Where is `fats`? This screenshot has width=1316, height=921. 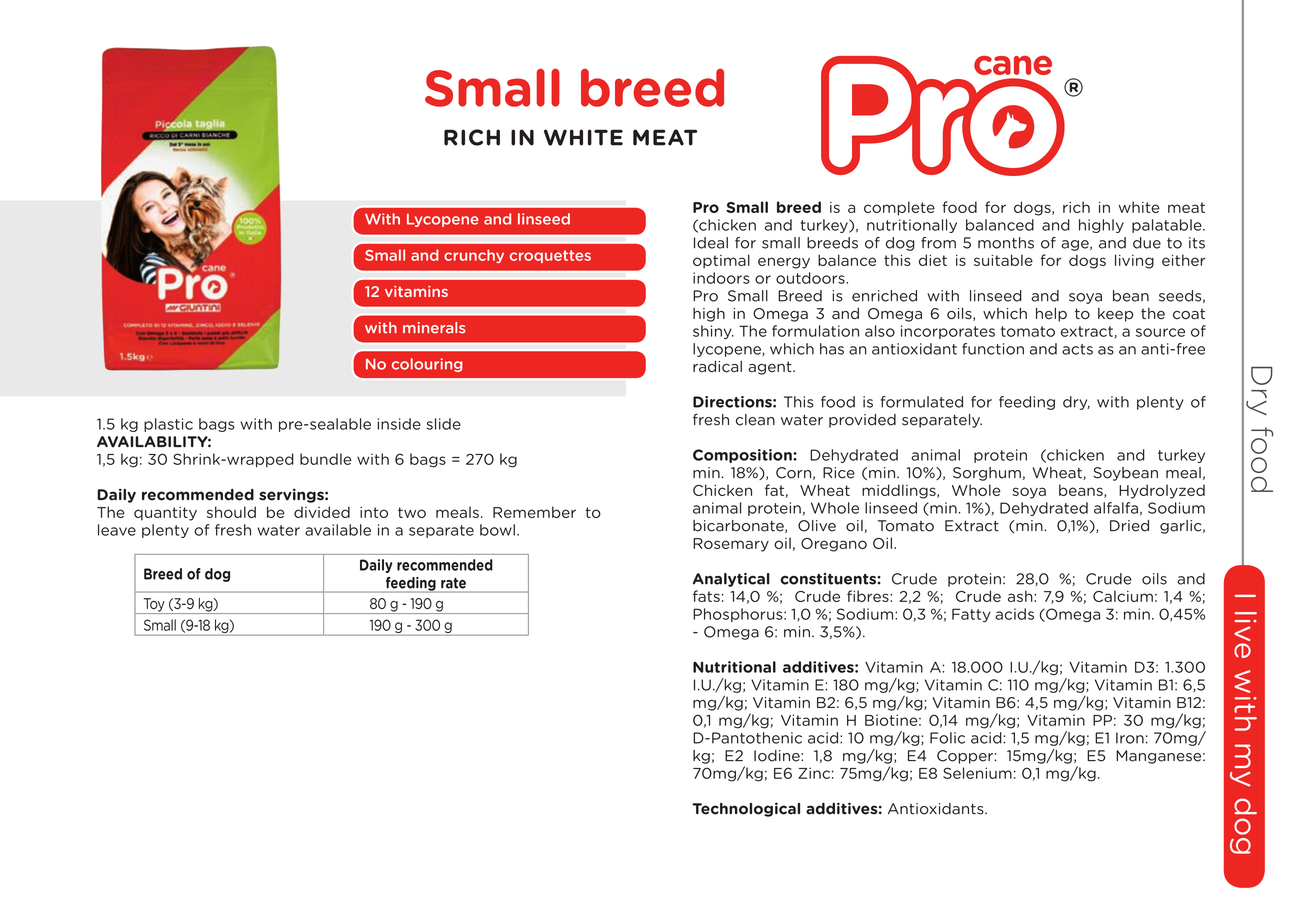
fats is located at coordinates (706, 596).
